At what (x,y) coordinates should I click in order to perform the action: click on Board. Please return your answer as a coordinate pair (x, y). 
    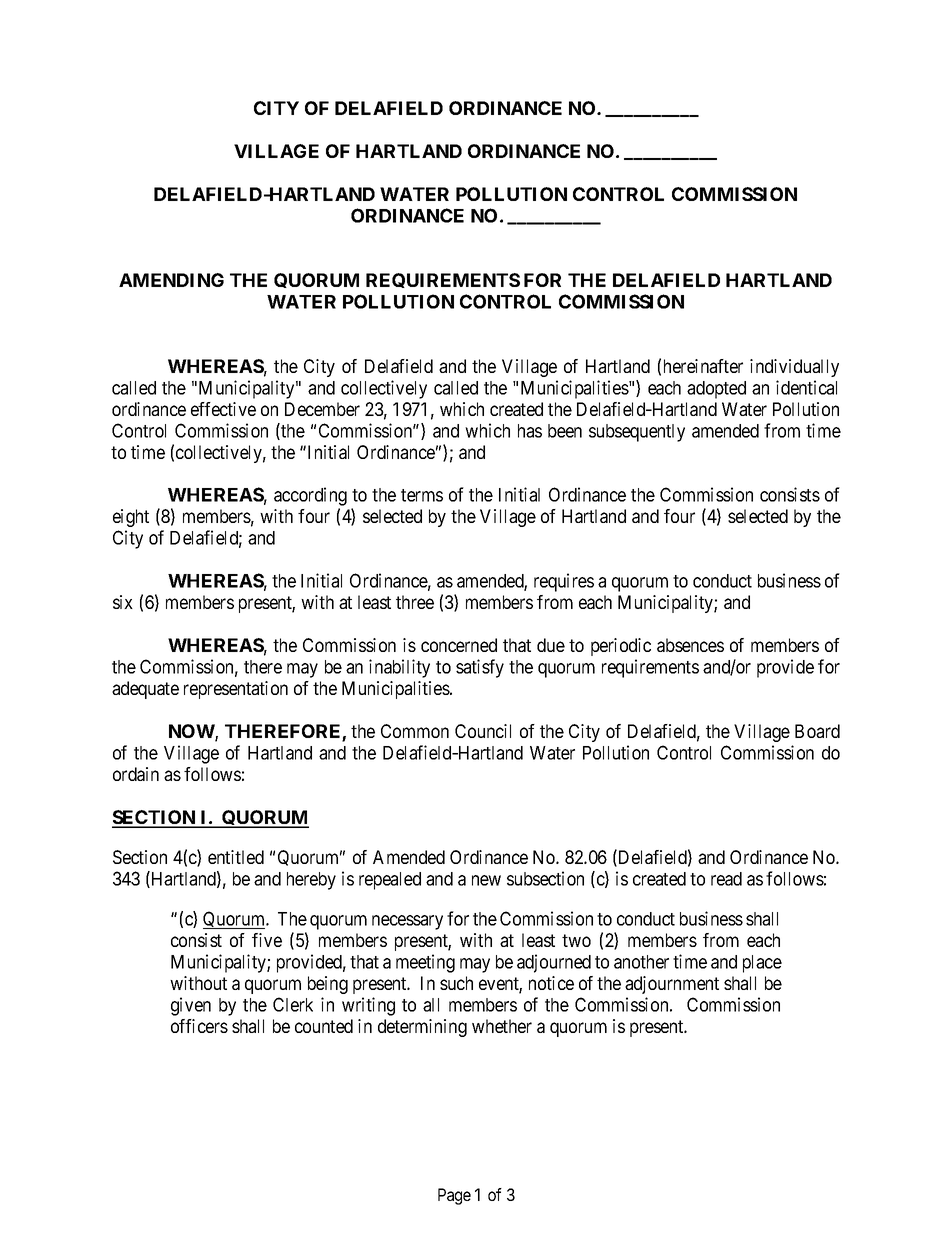
    Looking at the image, I should click on (817, 731).
